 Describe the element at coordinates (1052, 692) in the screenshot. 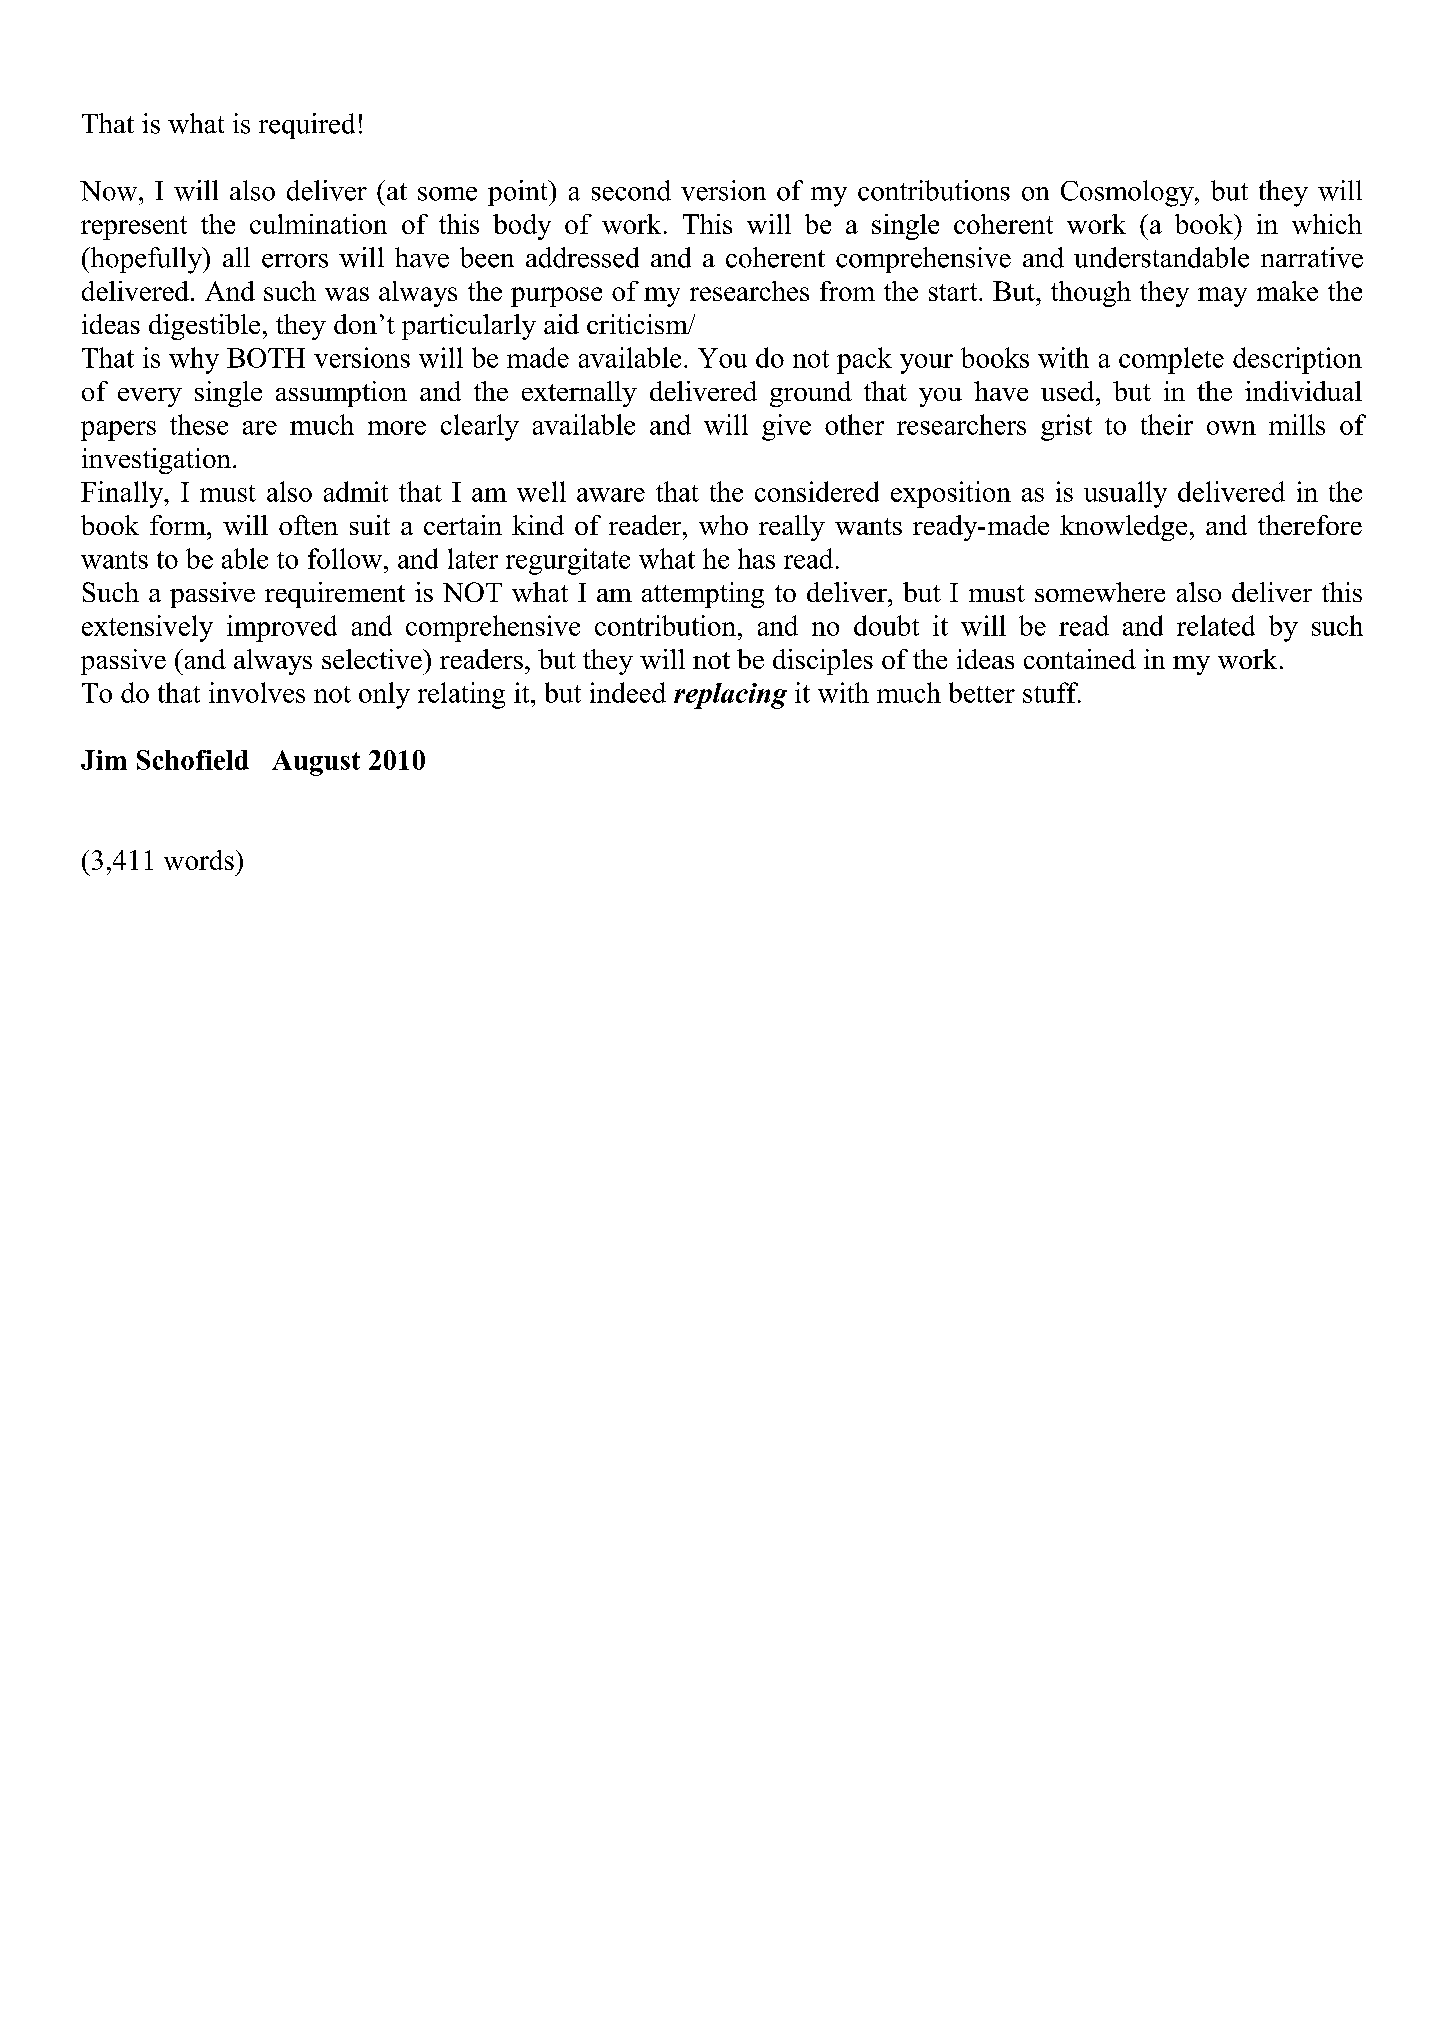

I see `stuff` at that location.
